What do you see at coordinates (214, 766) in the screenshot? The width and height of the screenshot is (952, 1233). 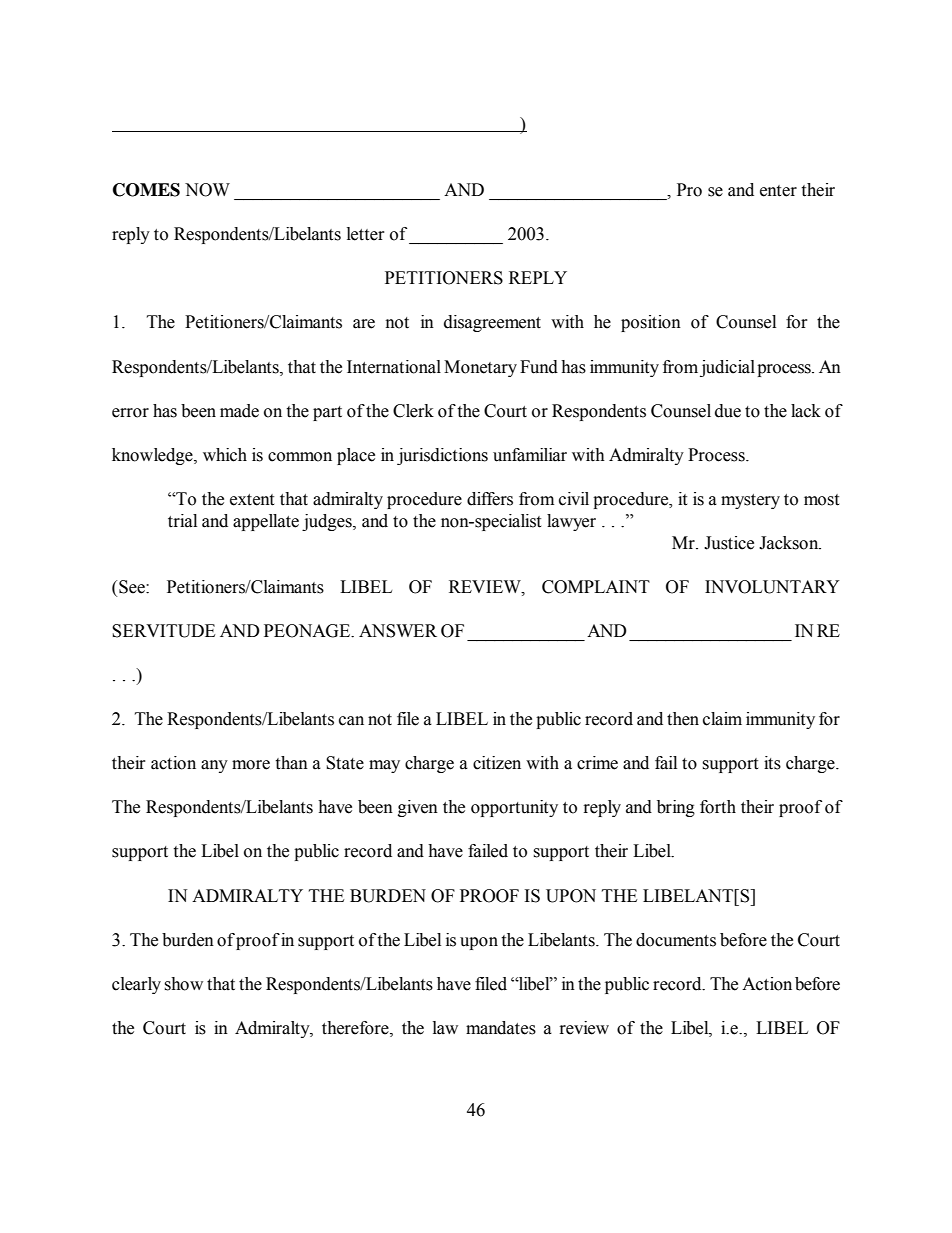 I see `any` at bounding box center [214, 766].
